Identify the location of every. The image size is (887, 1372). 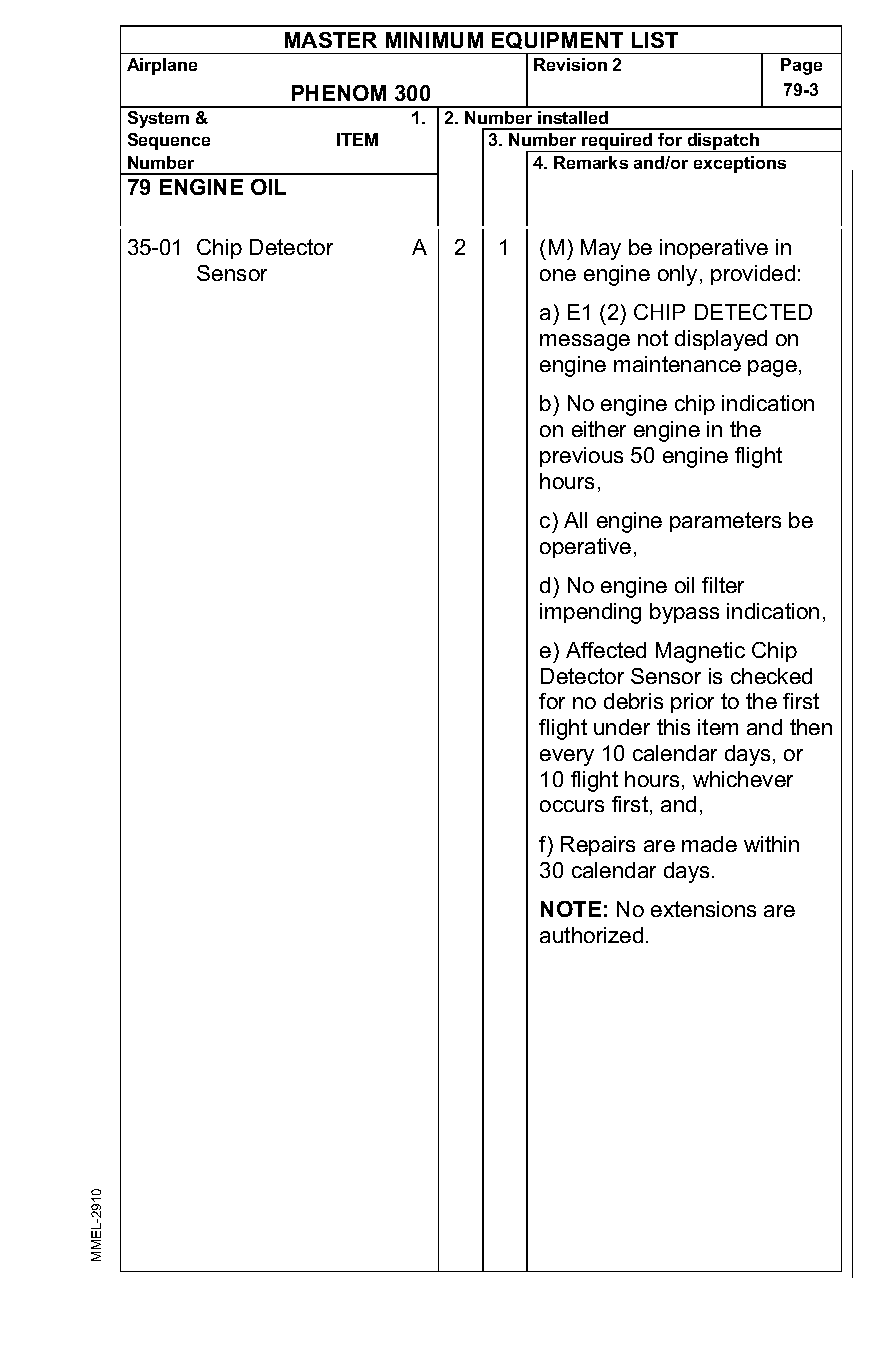
(567, 757).
